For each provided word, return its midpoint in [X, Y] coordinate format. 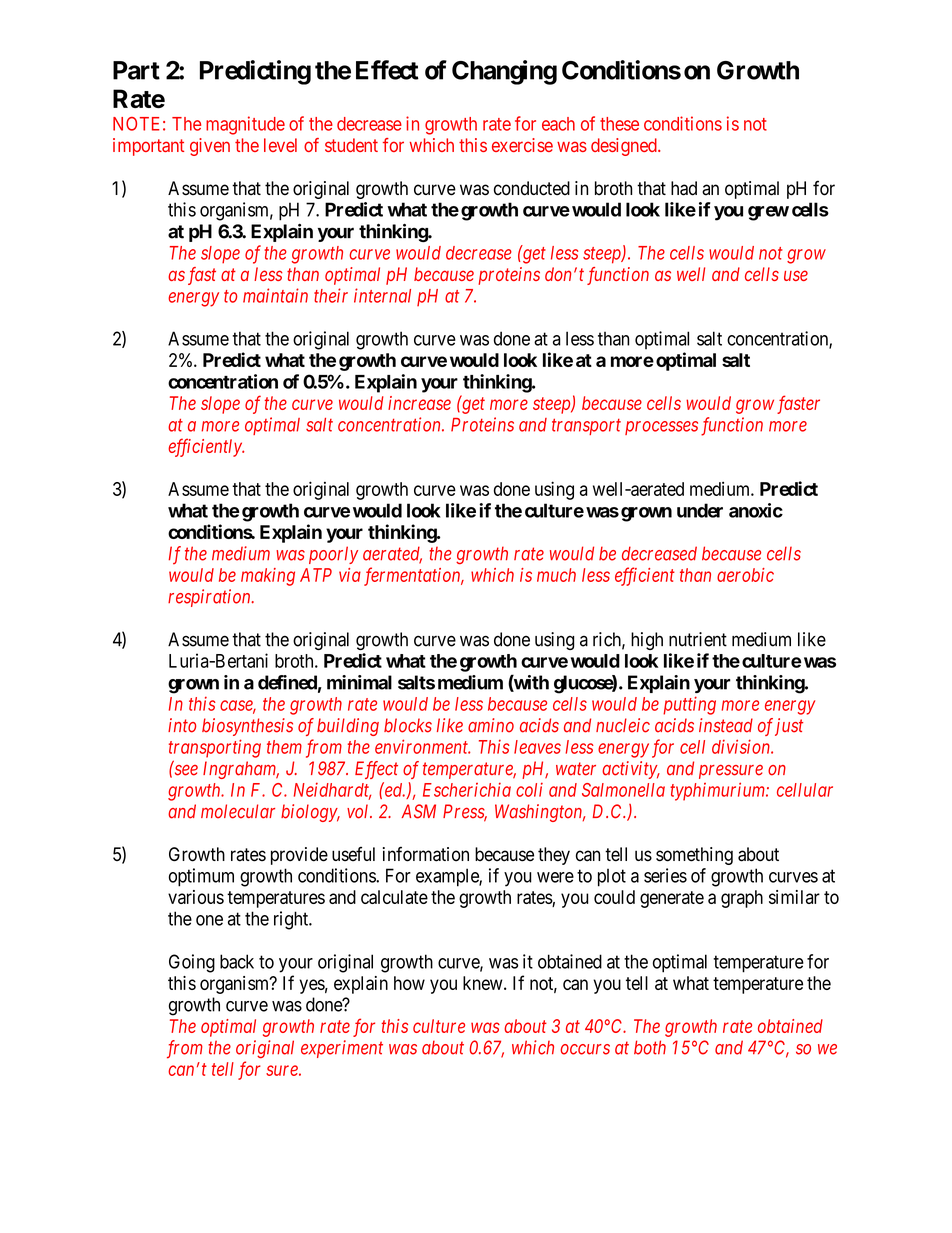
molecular [238, 811]
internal [382, 295]
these [619, 124]
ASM [418, 811]
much [556, 575]
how [409, 983]
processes [661, 428]
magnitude [245, 125]
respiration [210, 598]
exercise [522, 145]
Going [192, 963]
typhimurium [718, 791]
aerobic [745, 575]
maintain [275, 295]
